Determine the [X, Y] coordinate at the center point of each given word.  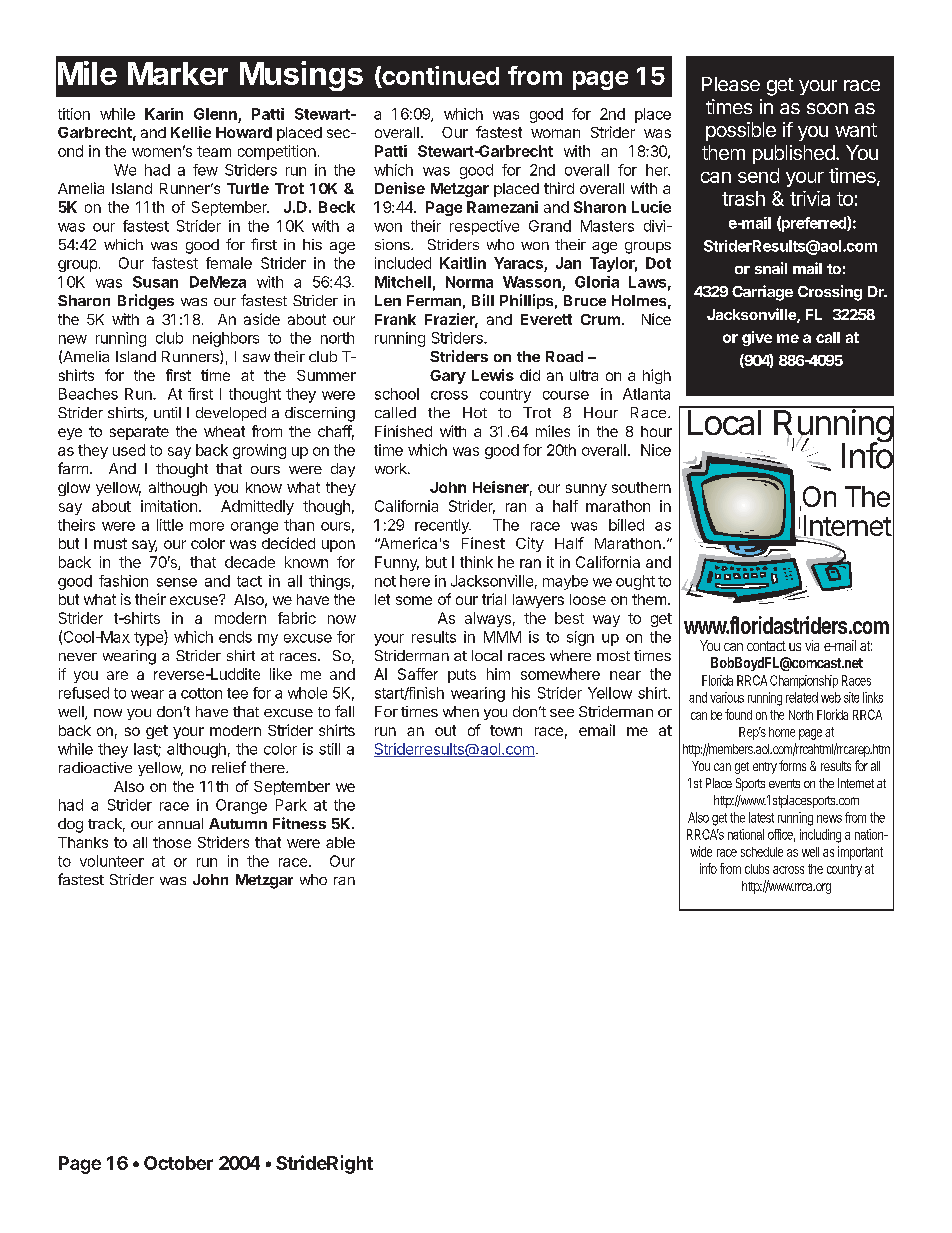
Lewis [493, 375]
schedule [762, 852]
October [178, 1163]
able [340, 842]
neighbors [226, 339]
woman [555, 133]
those [172, 842]
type [149, 638]
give [757, 338]
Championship [804, 681]
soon [827, 108]
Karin [164, 114]
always [488, 619]
